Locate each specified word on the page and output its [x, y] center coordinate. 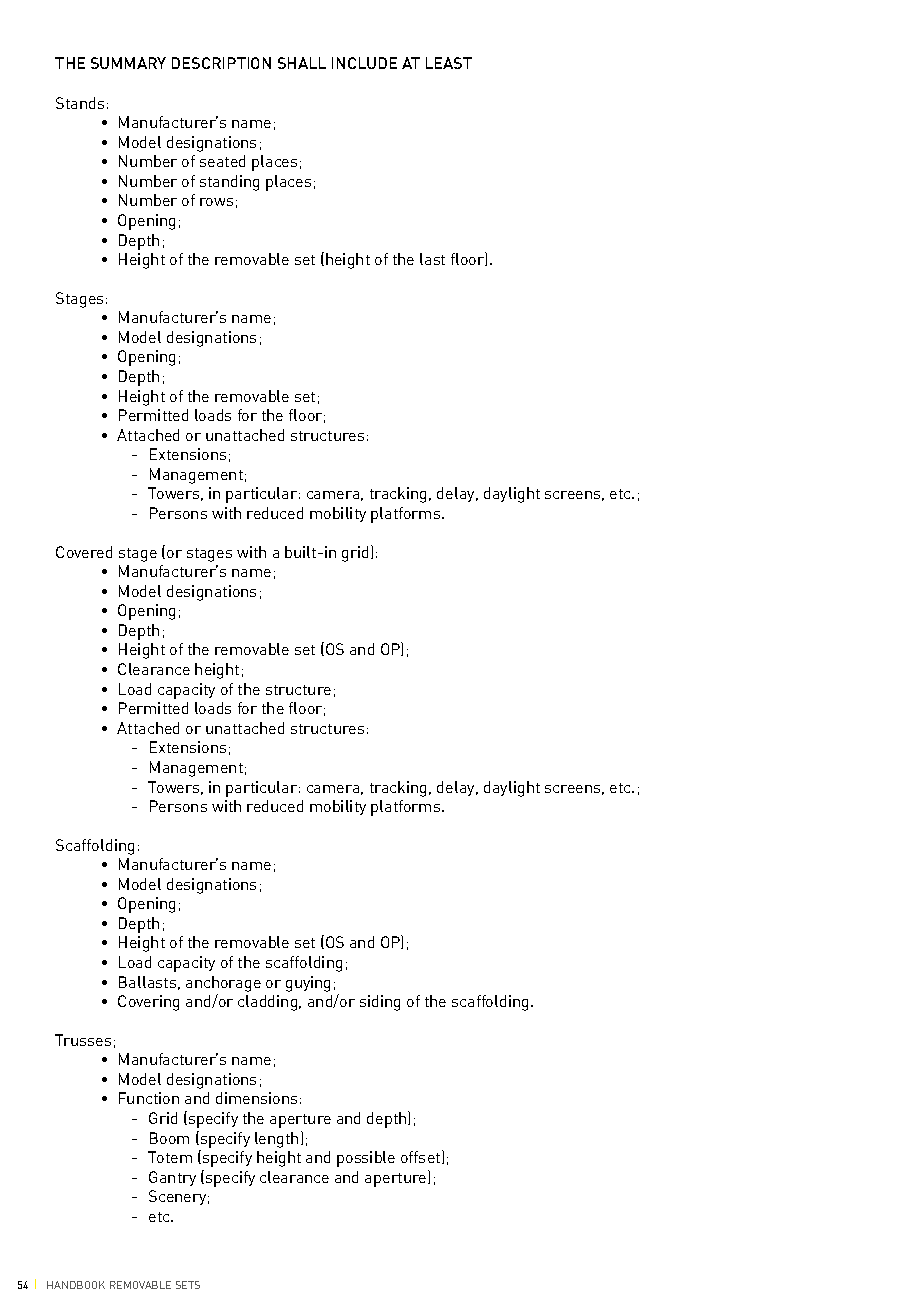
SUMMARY [128, 63]
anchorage [223, 984]
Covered [84, 552]
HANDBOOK [76, 1285]
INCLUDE [364, 63]
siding [380, 1003]
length [276, 1140]
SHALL [302, 63]
